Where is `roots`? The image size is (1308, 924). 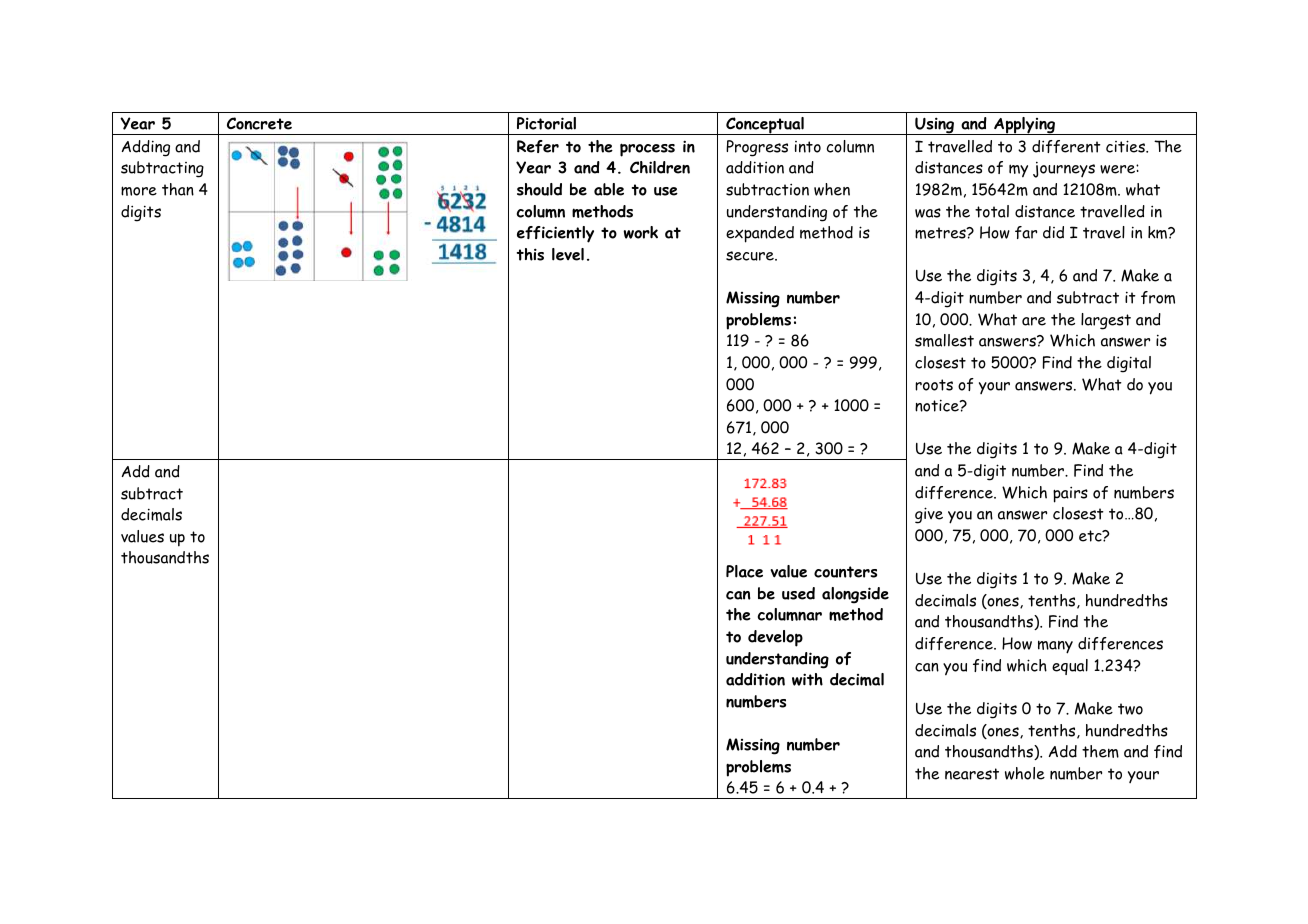
roots is located at coordinates (934, 385).
